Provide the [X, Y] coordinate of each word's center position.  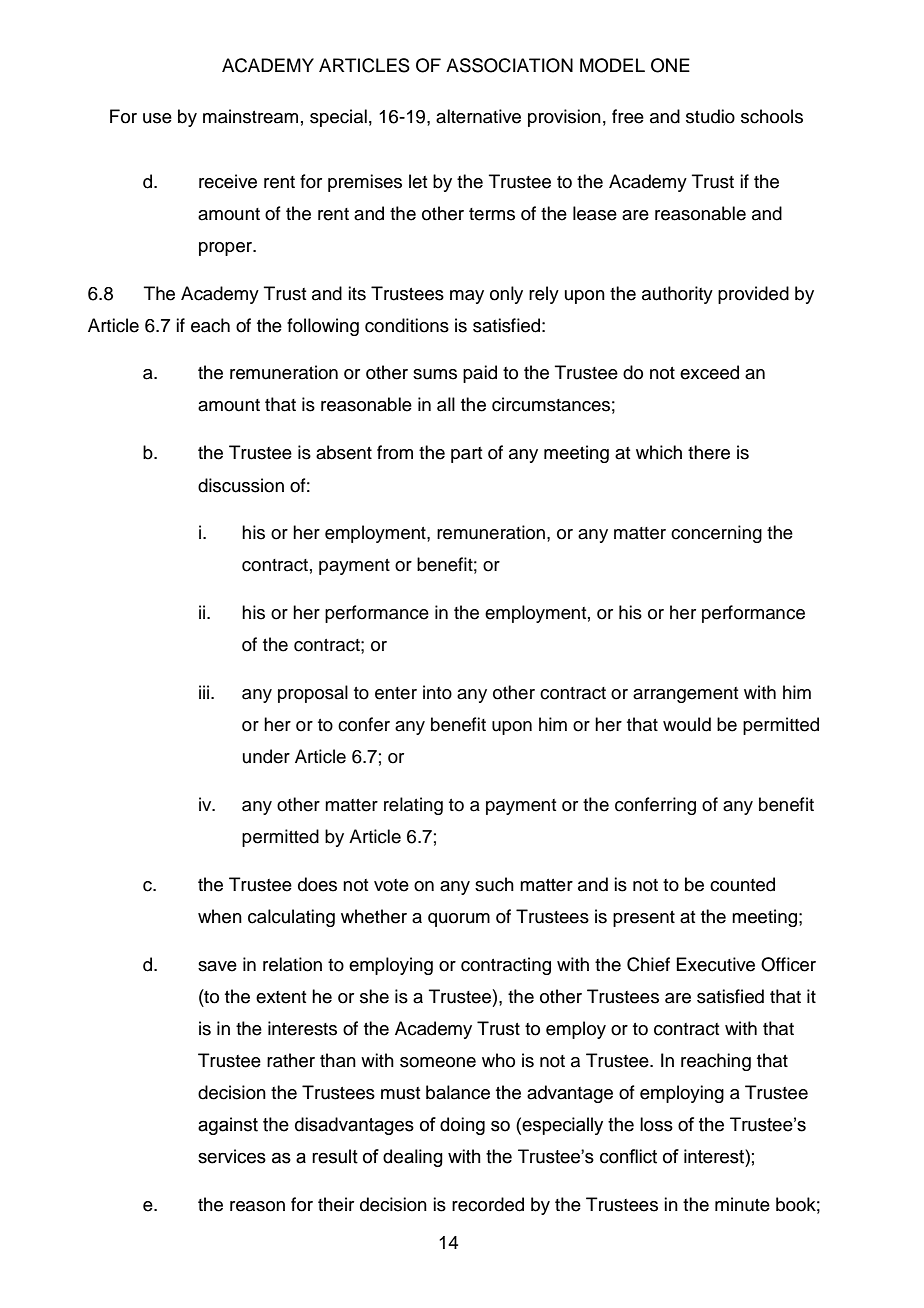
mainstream [250, 116]
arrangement [685, 695]
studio [710, 116]
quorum [459, 920]
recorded [488, 1204]
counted [742, 884]
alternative [478, 116]
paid [480, 374]
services [232, 1156]
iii [205, 692]
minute [742, 1204]
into [437, 692]
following [323, 327]
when [220, 916]
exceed [709, 372]
